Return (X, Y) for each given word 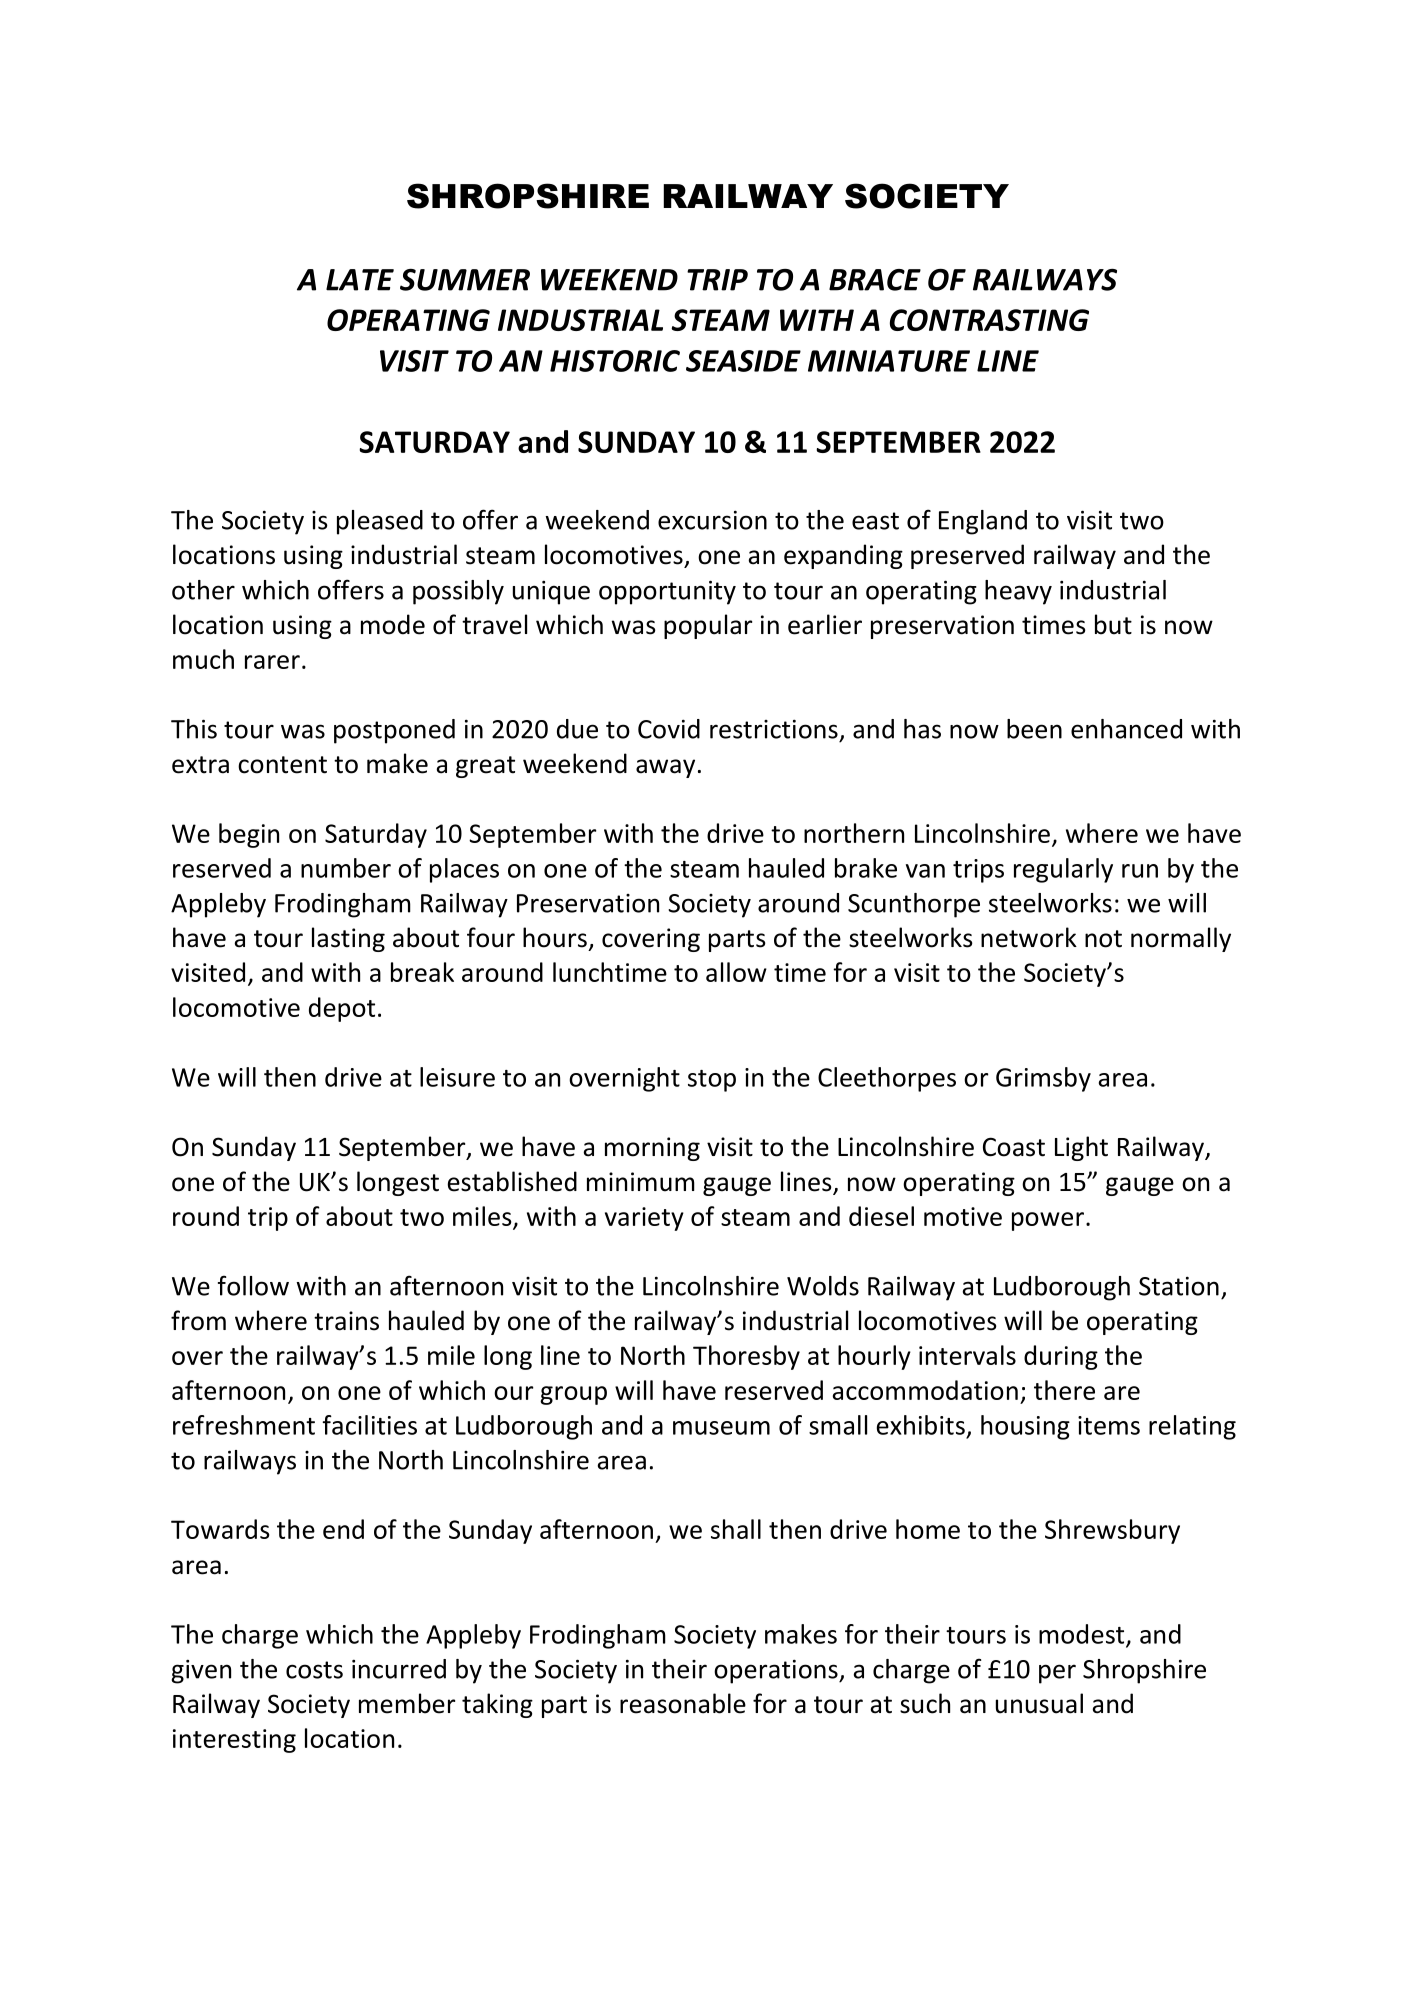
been (1034, 729)
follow (253, 1285)
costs (314, 1670)
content (282, 765)
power (1048, 1221)
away (665, 768)
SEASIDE (743, 361)
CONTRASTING (989, 320)
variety (644, 1219)
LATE (360, 280)
